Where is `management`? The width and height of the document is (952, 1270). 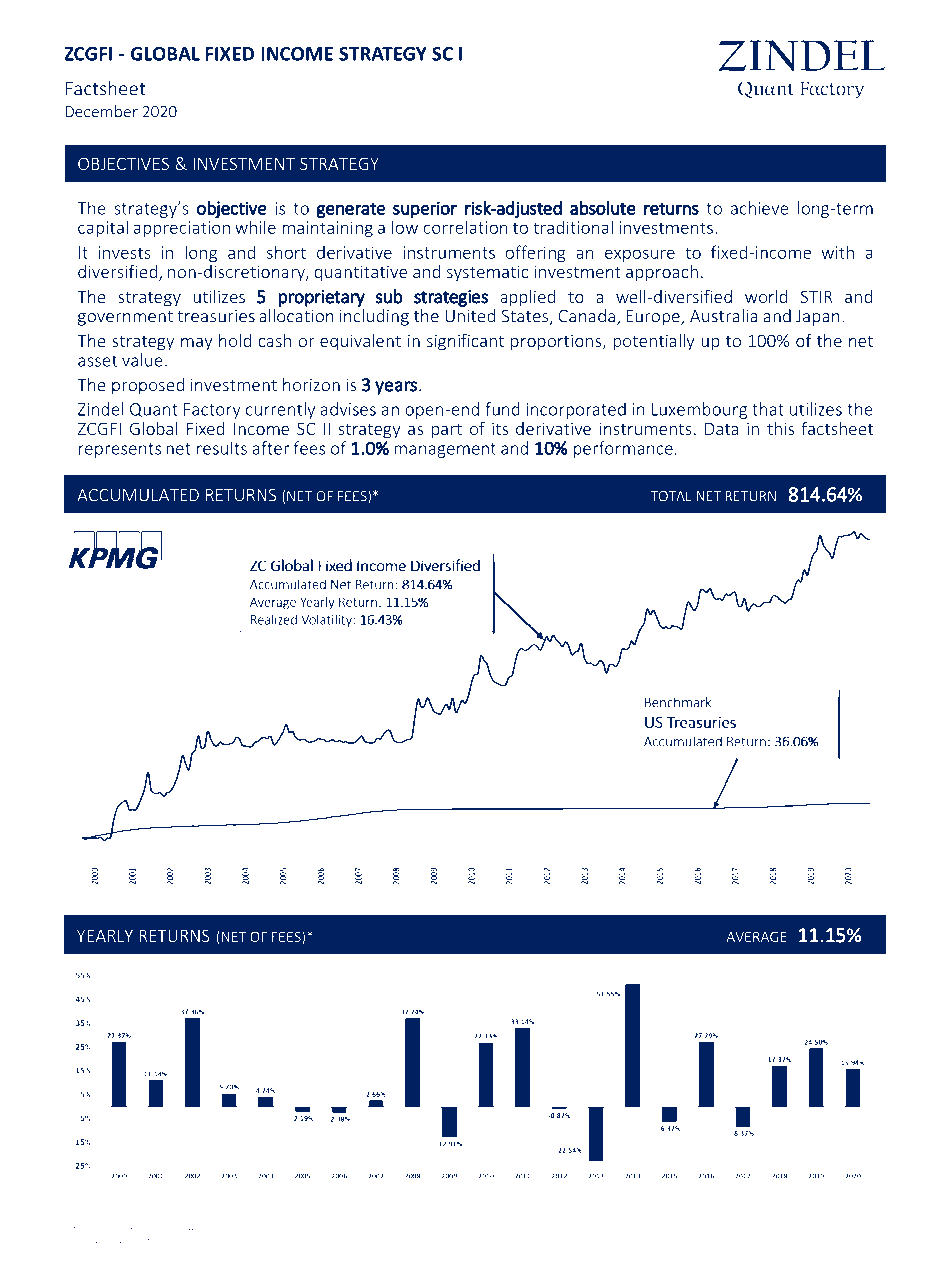 management is located at coordinates (445, 450).
